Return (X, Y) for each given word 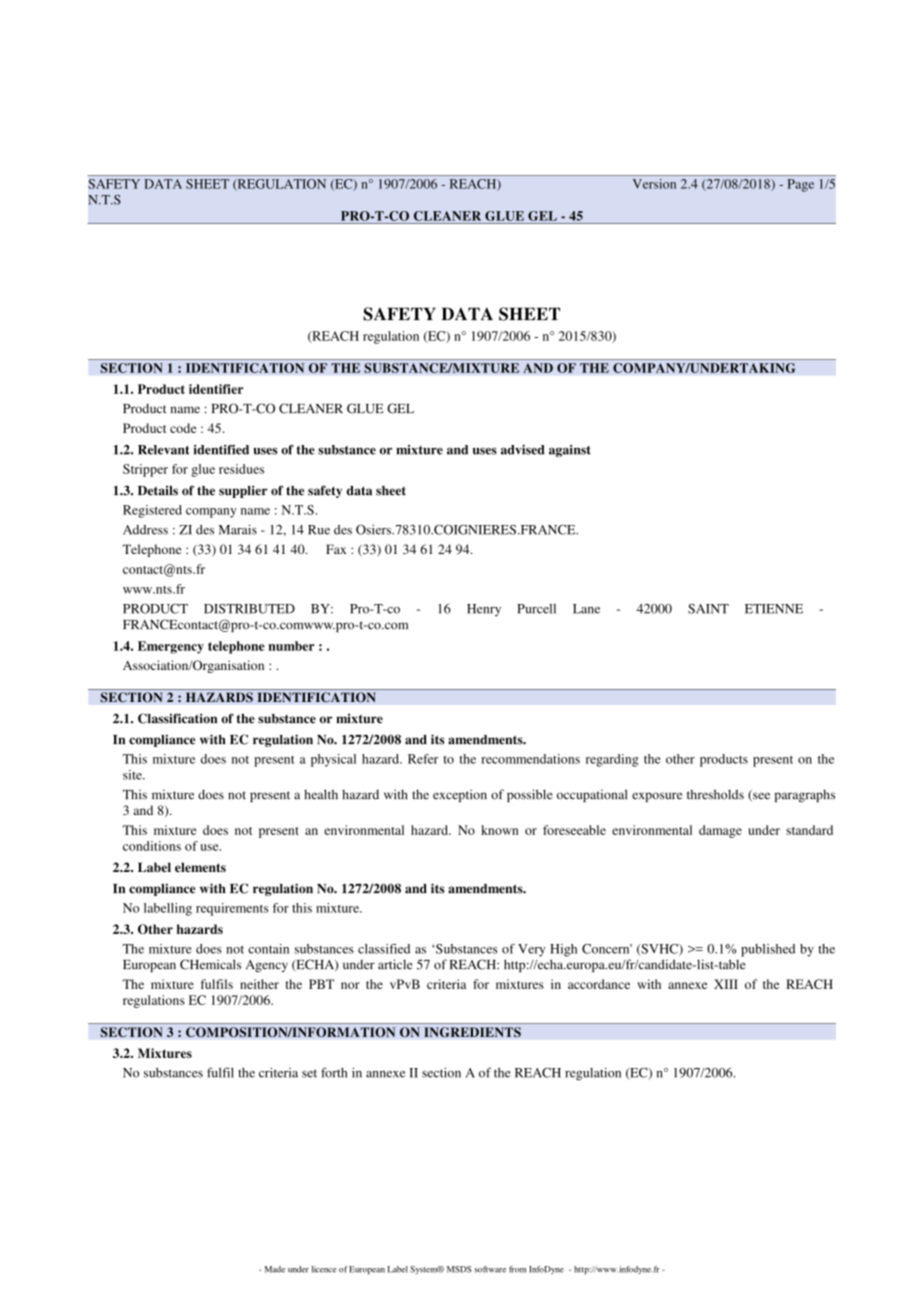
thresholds (715, 794)
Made (275, 1269)
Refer (423, 759)
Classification (177, 718)
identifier (216, 389)
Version (654, 184)
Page (801, 185)
